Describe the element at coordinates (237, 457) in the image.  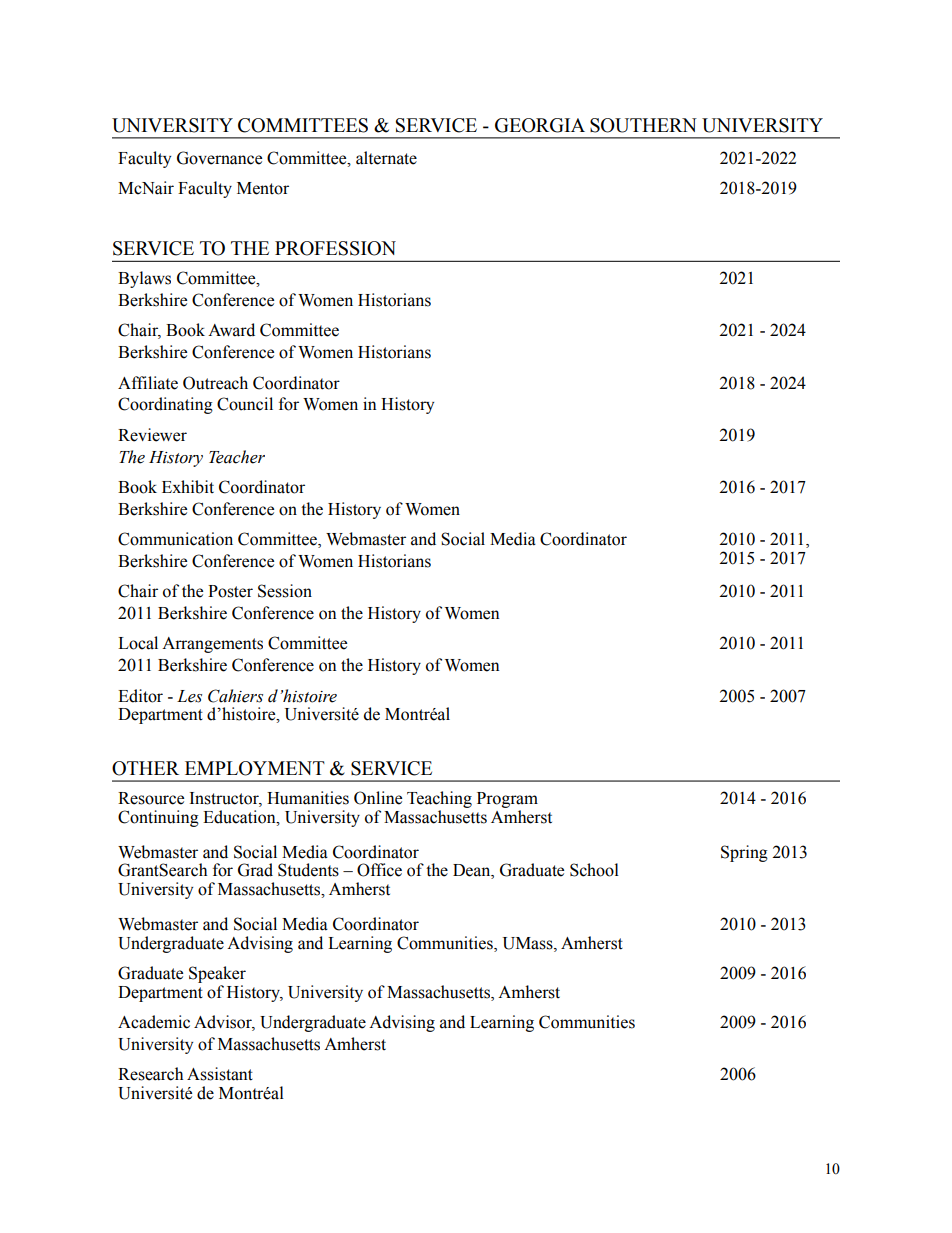
I see `Teacher` at that location.
